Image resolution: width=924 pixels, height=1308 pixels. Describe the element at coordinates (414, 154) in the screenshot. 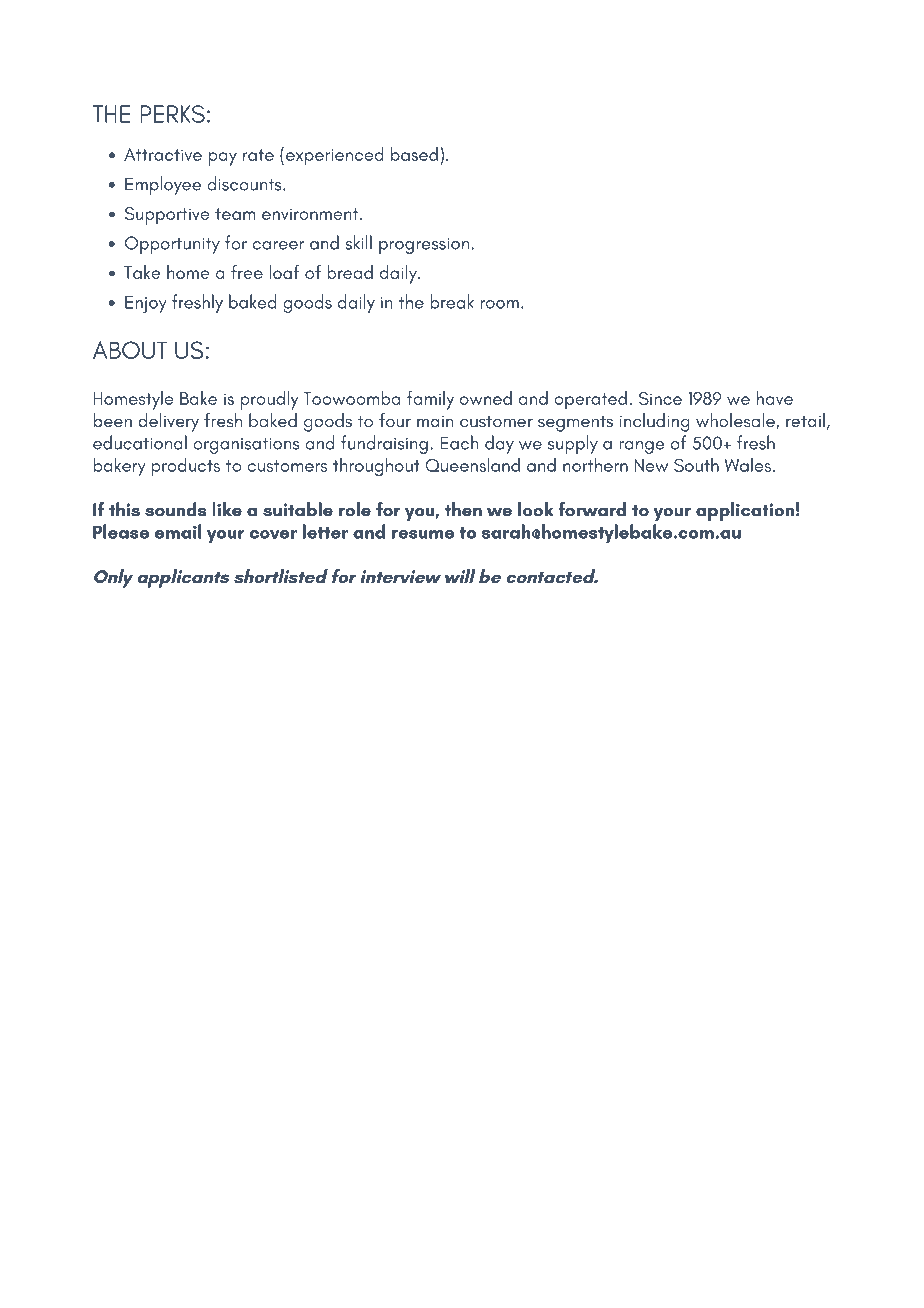

I see `based` at that location.
